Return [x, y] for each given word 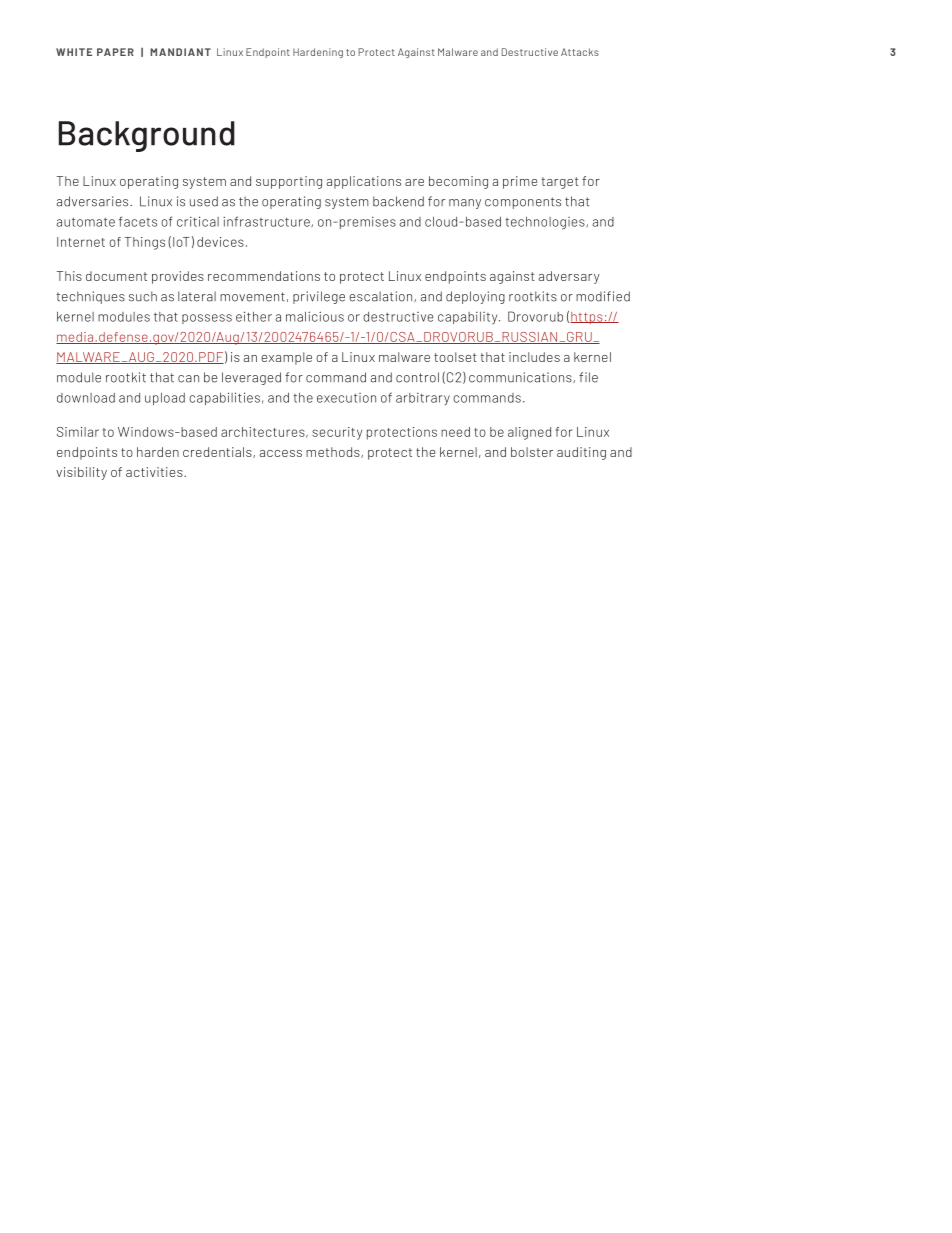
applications [364, 182]
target [560, 183]
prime [520, 182]
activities [155, 472]
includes [534, 357]
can [188, 379]
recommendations [264, 276]
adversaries [93, 201]
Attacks [580, 52]
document [116, 276]
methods [334, 452]
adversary [569, 277]
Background [147, 136]
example [286, 358]
